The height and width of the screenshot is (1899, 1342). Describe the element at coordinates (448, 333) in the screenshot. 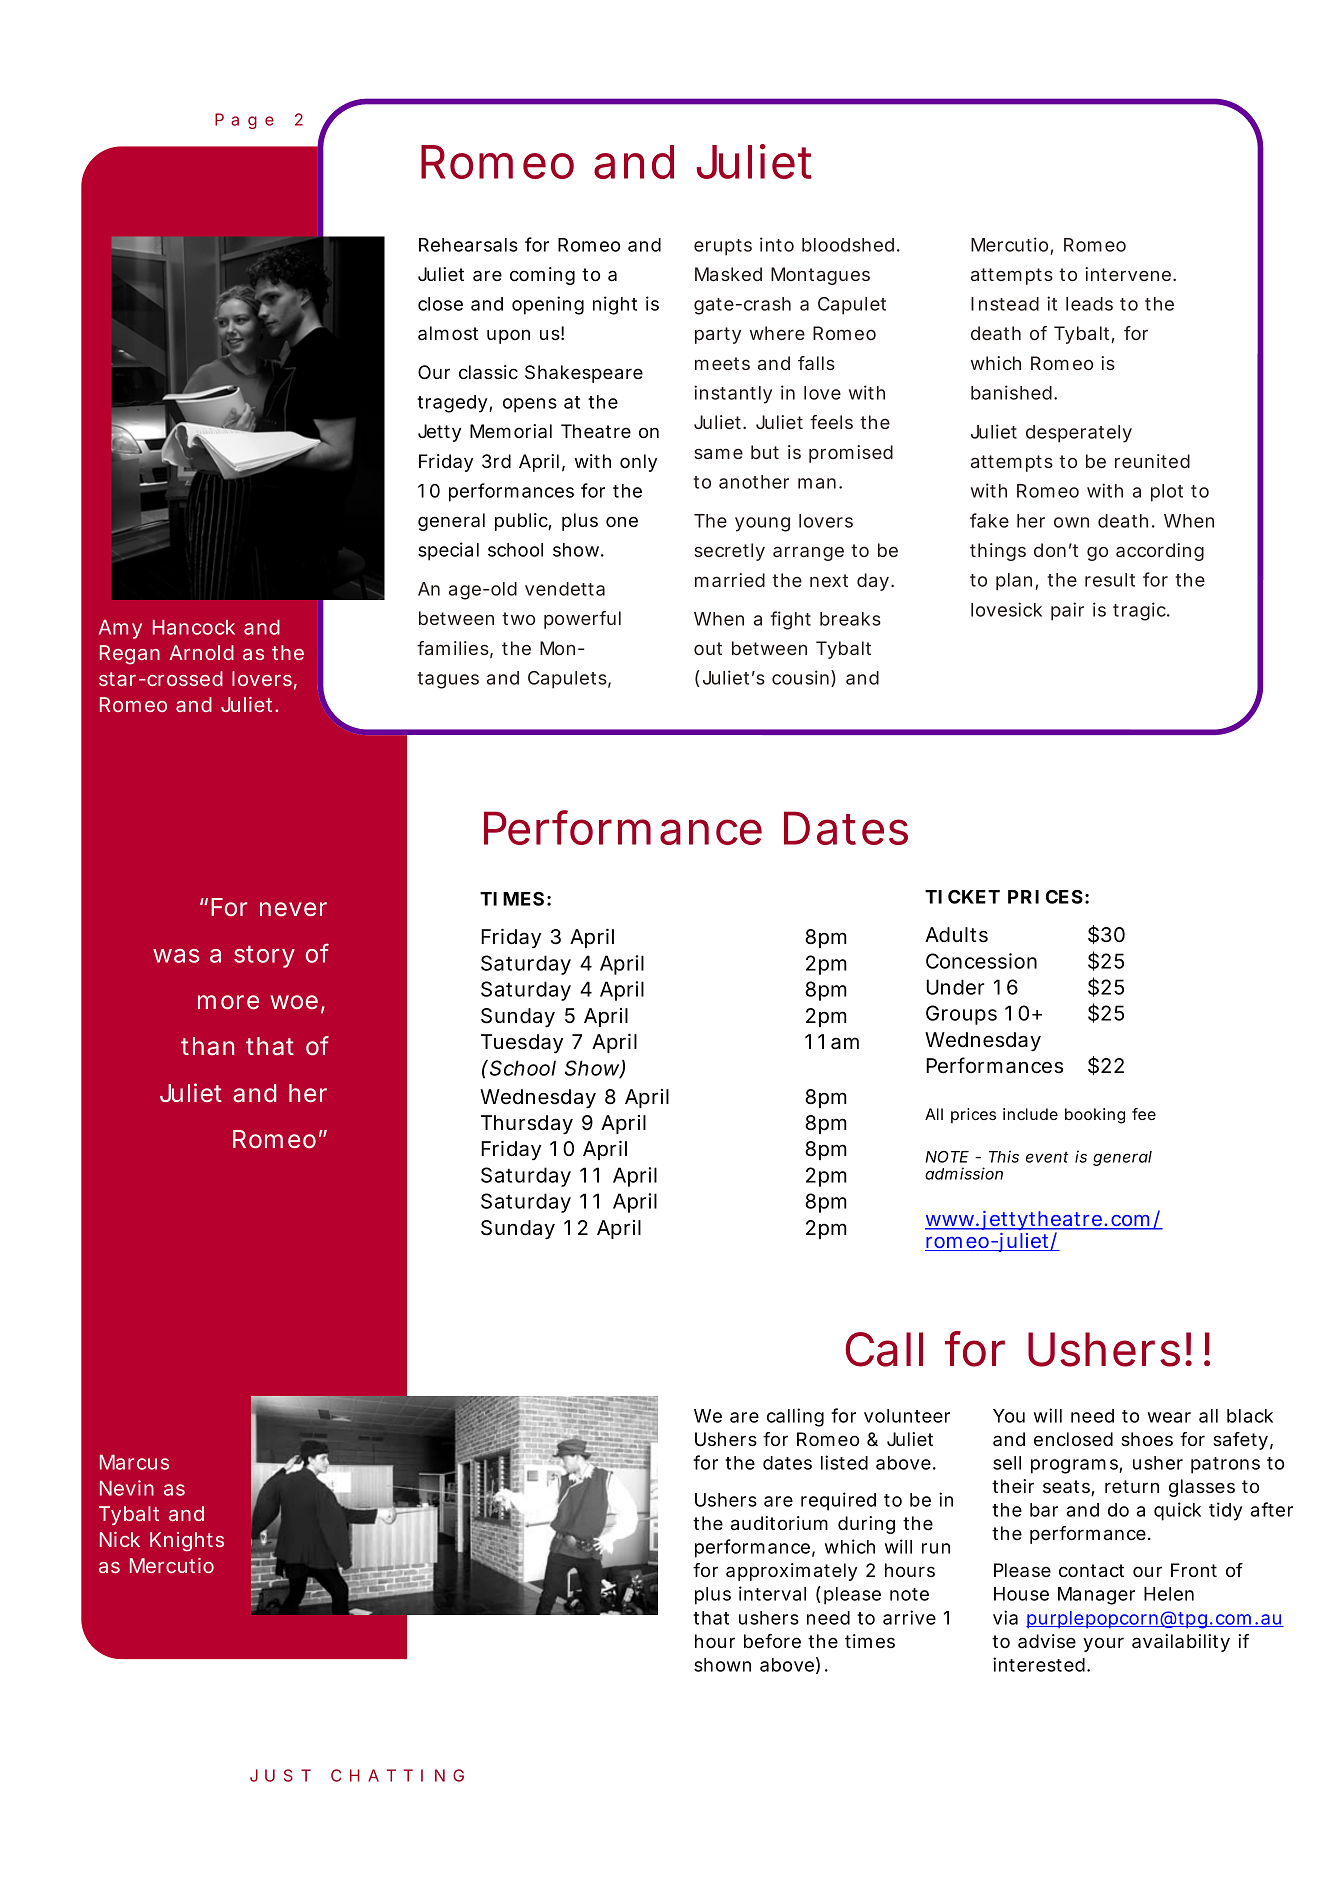

I see `almost` at that location.
